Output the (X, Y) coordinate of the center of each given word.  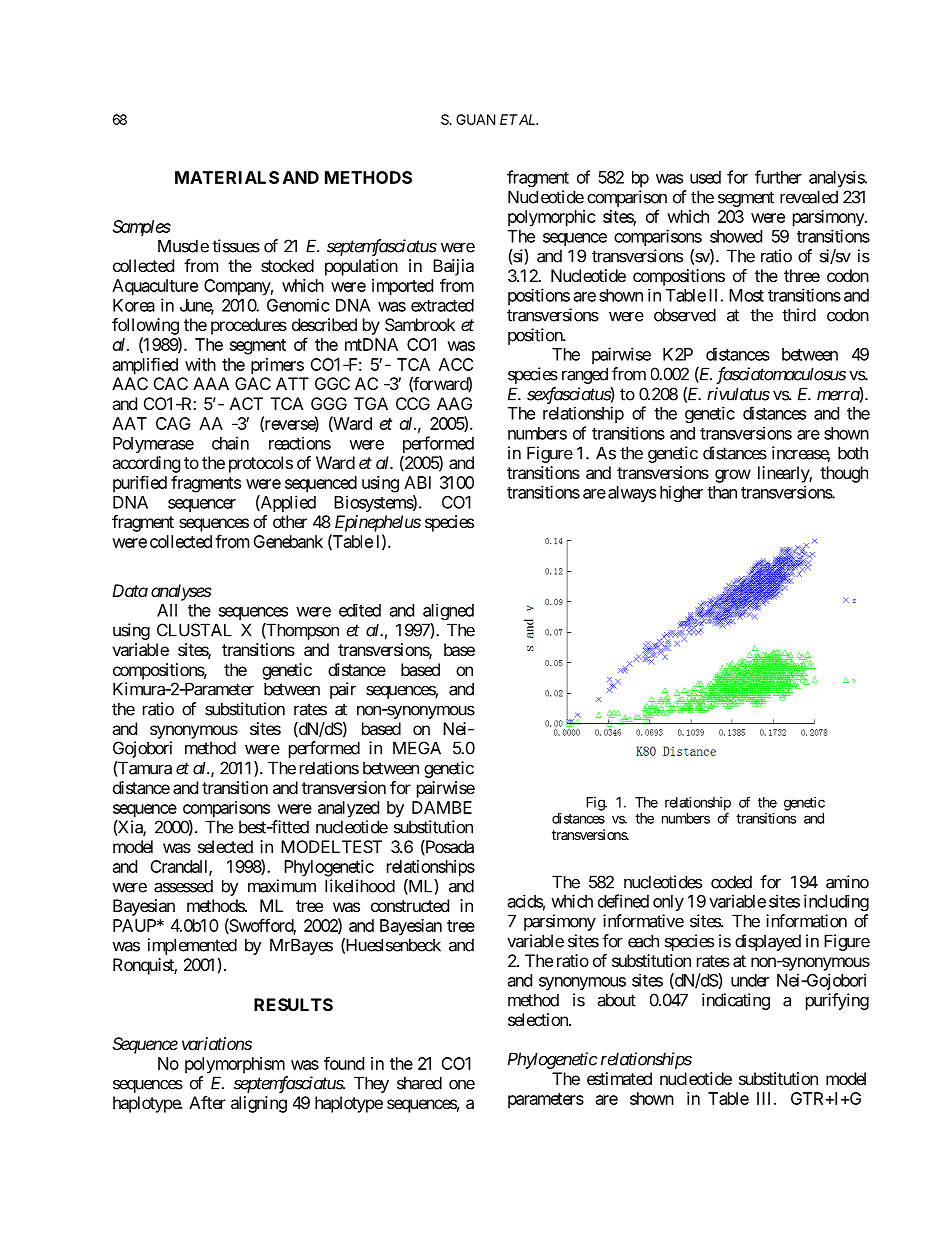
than (722, 492)
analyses (181, 592)
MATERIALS (227, 177)
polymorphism (235, 1065)
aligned (448, 611)
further (778, 177)
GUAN (475, 119)
